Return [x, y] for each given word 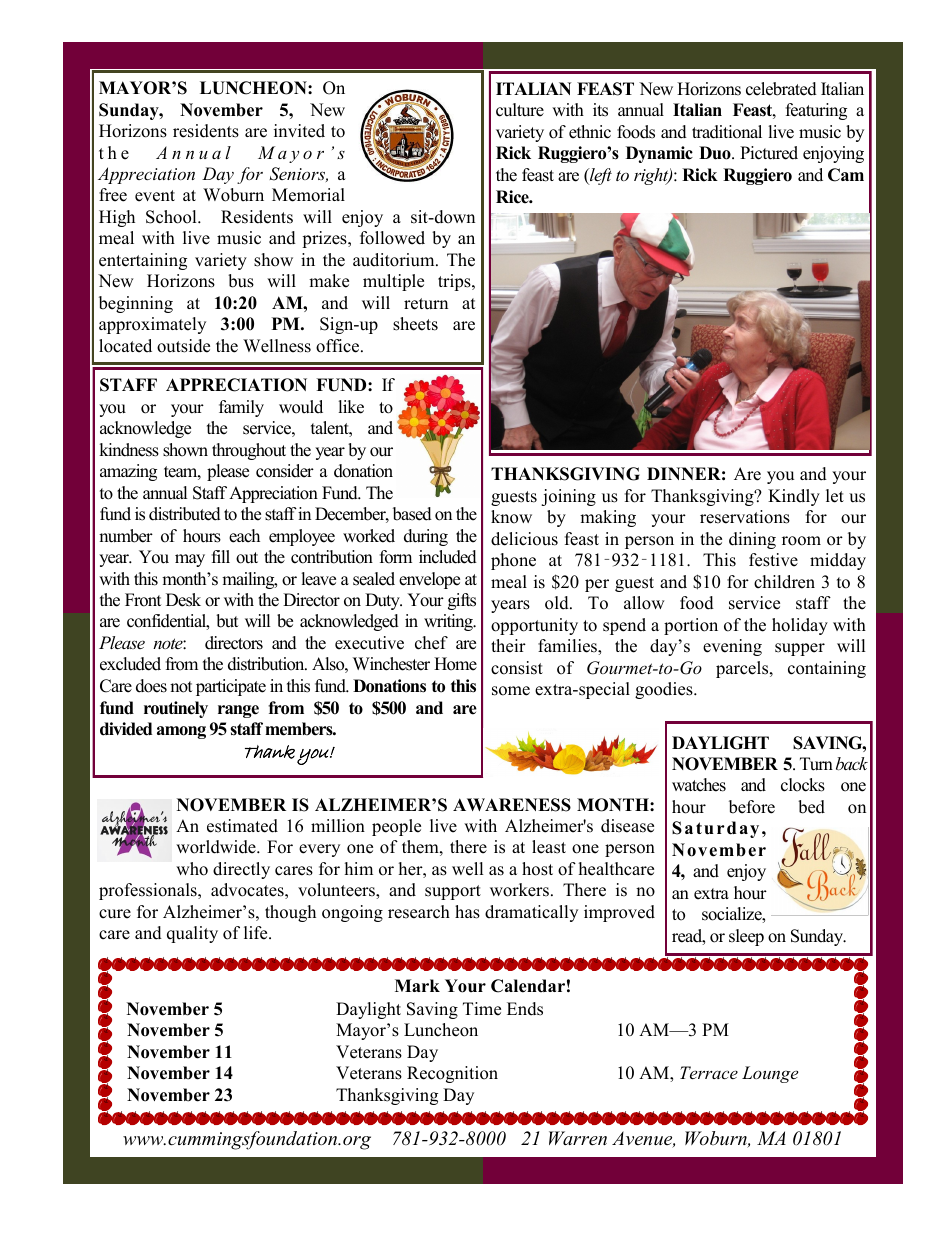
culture [520, 110]
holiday [800, 626]
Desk [183, 600]
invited [299, 131]
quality [192, 934]
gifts [462, 601]
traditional [727, 132]
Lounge [770, 1074]
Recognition [452, 1074]
